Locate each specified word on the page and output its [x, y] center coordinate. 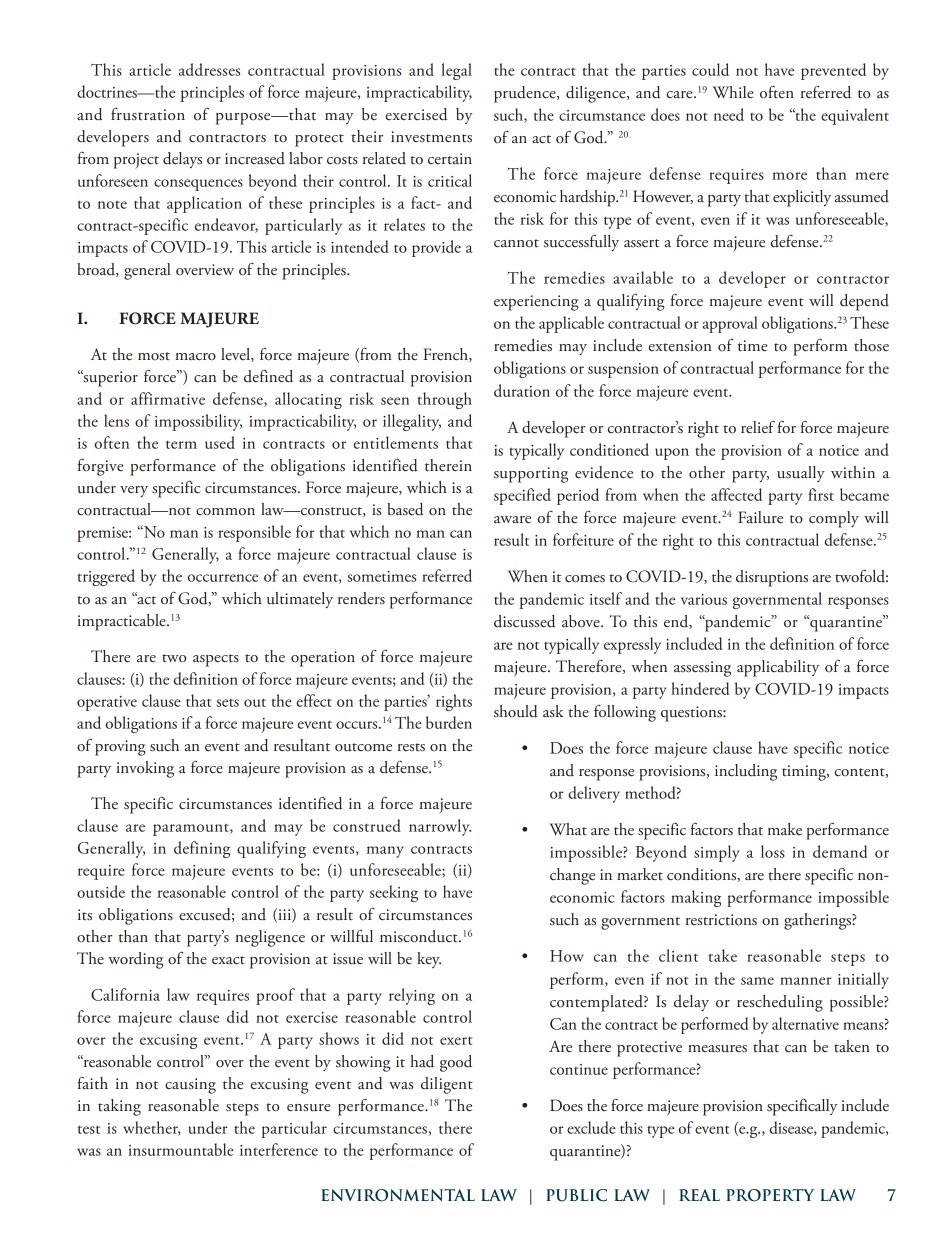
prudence [526, 94]
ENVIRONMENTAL [398, 1195]
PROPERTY [770, 1195]
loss [773, 851]
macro [195, 357]
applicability [778, 668]
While [733, 92]
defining [202, 849]
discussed [524, 621]
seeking [394, 893]
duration [522, 390]
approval [730, 324]
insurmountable [181, 1149]
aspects [216, 660]
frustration [148, 114]
